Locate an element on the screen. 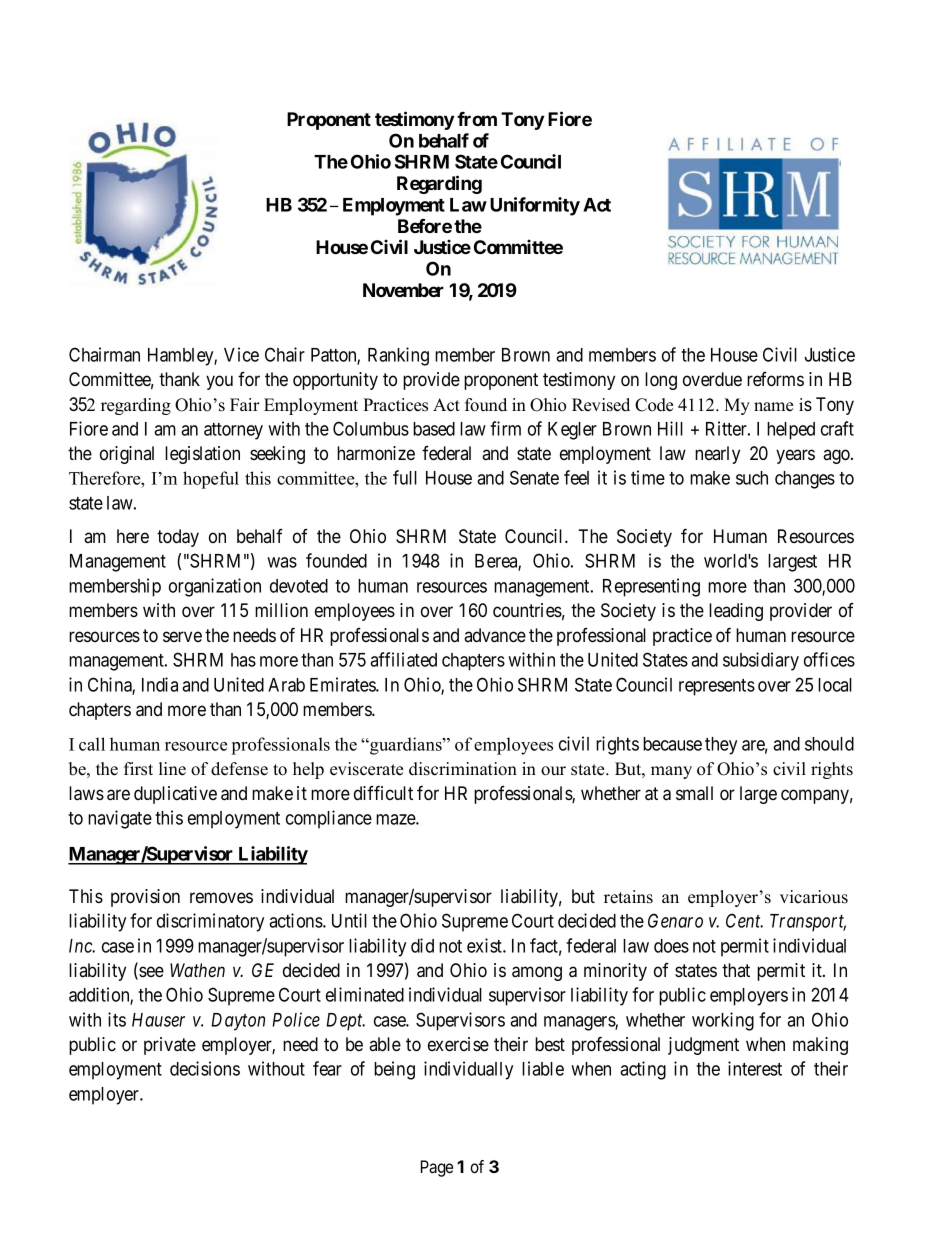 This screenshot has height=1233, width=952. subsidiary is located at coordinates (761, 661).
